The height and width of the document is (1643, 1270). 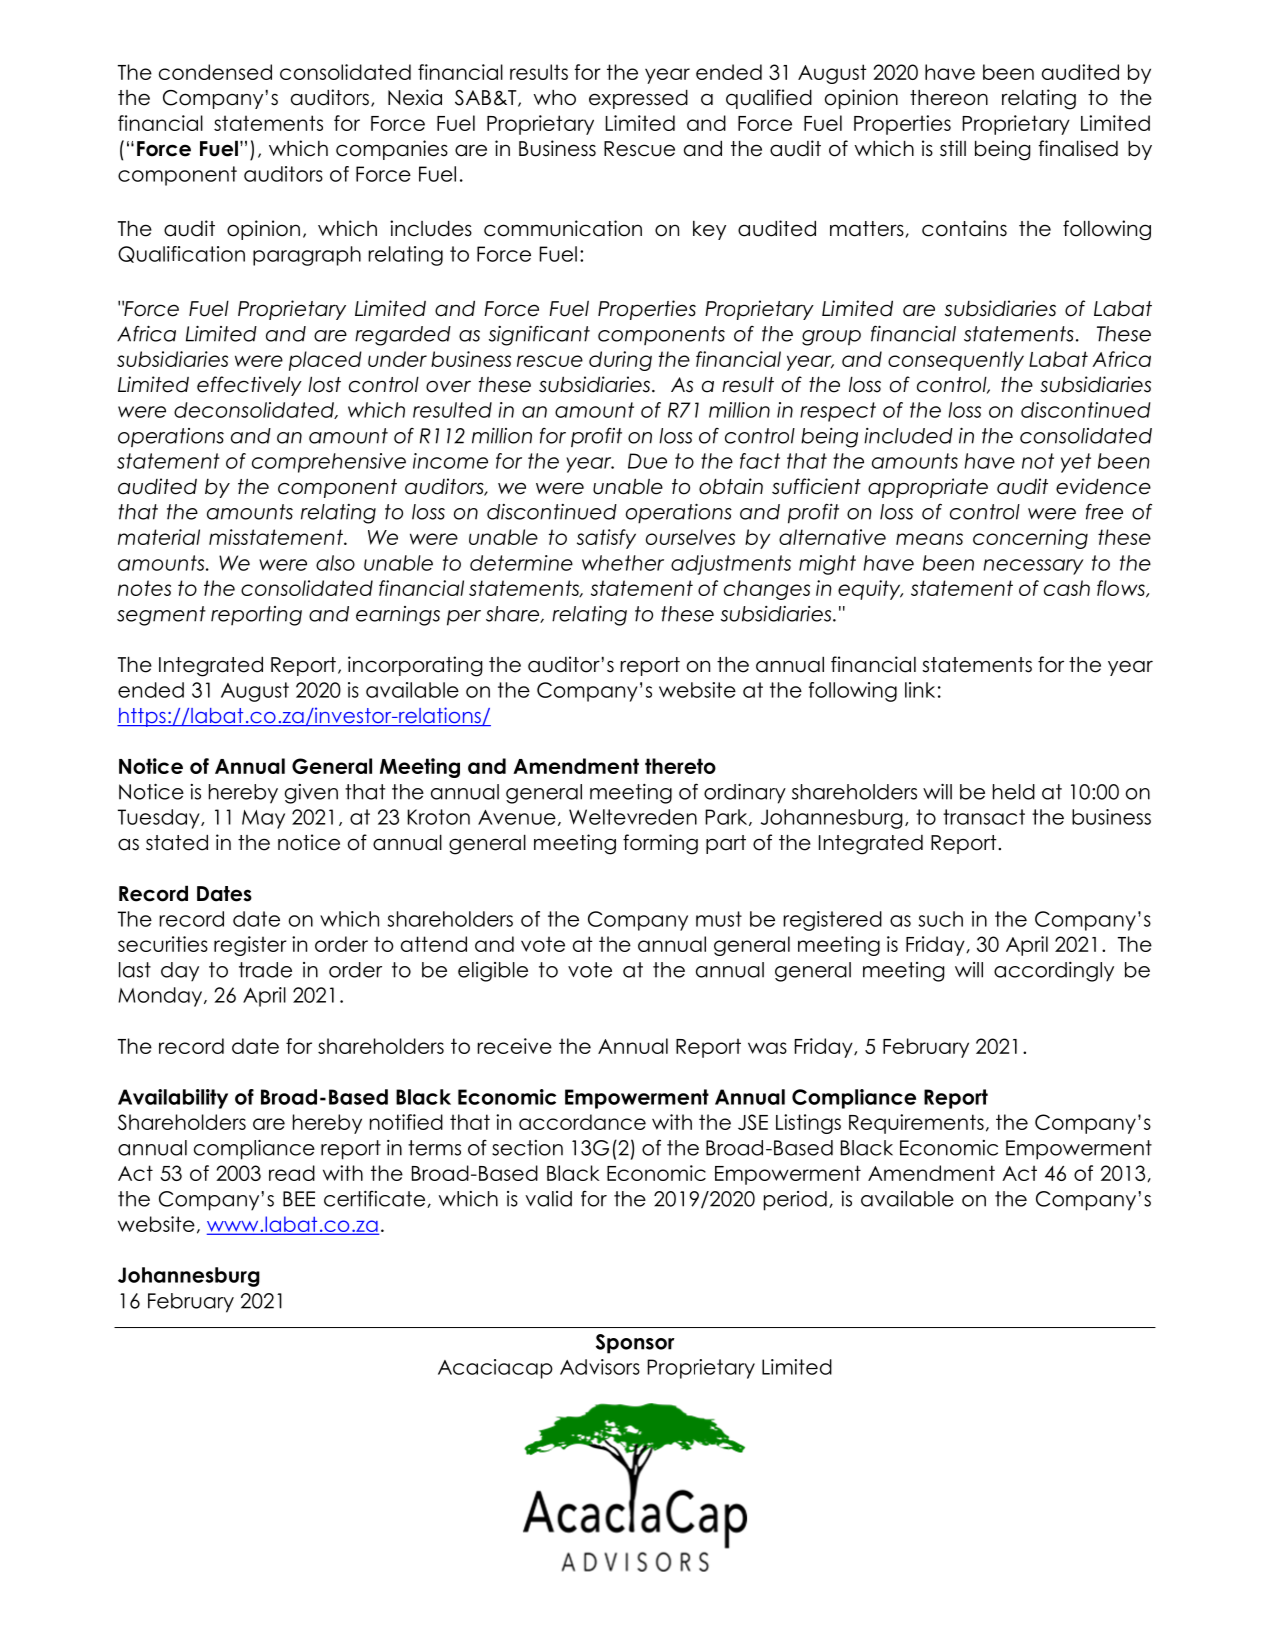 What do you see at coordinates (215, 72) in the document?
I see `condensed` at bounding box center [215, 72].
